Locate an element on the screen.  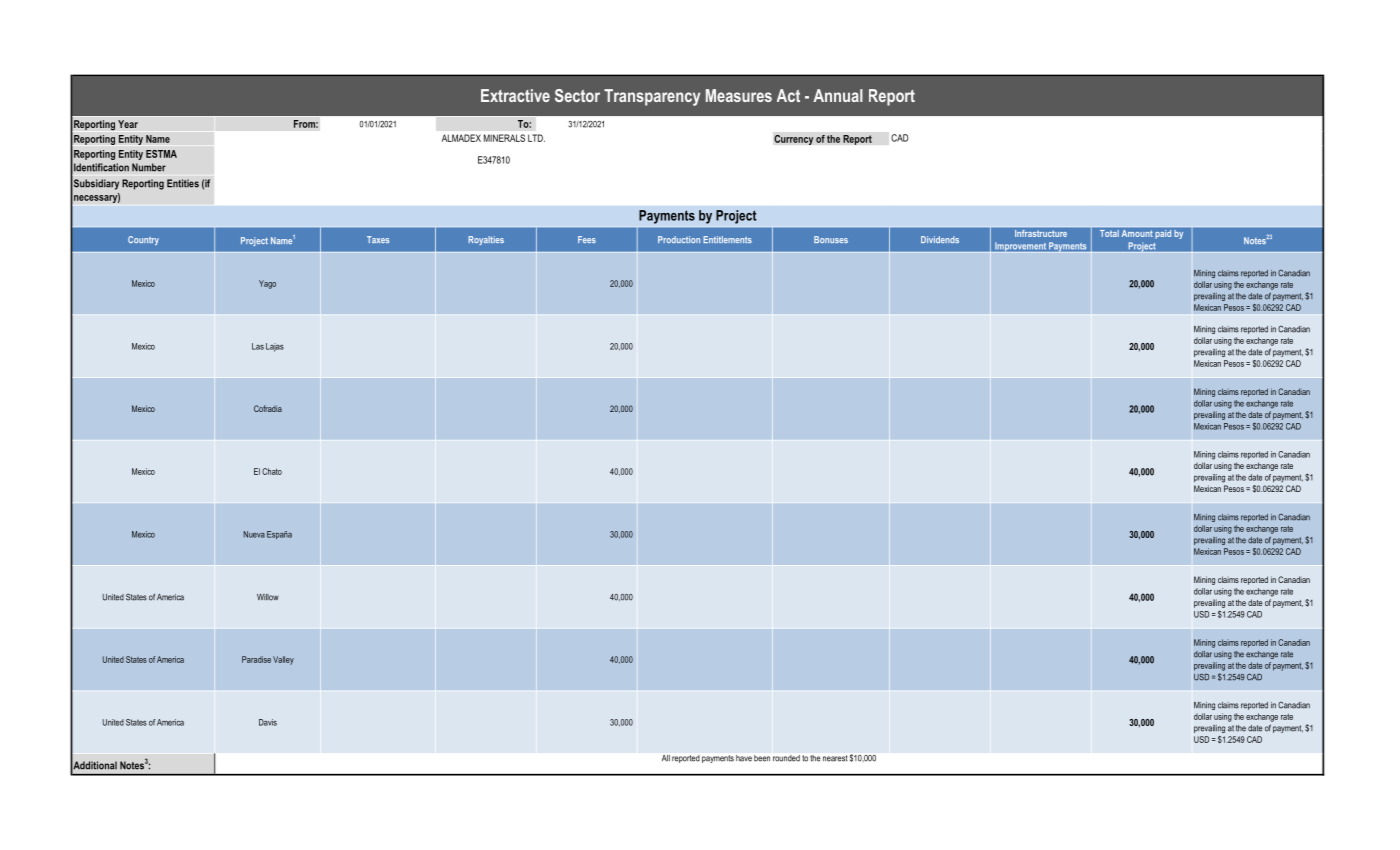
Transparency is located at coordinates (652, 97).
